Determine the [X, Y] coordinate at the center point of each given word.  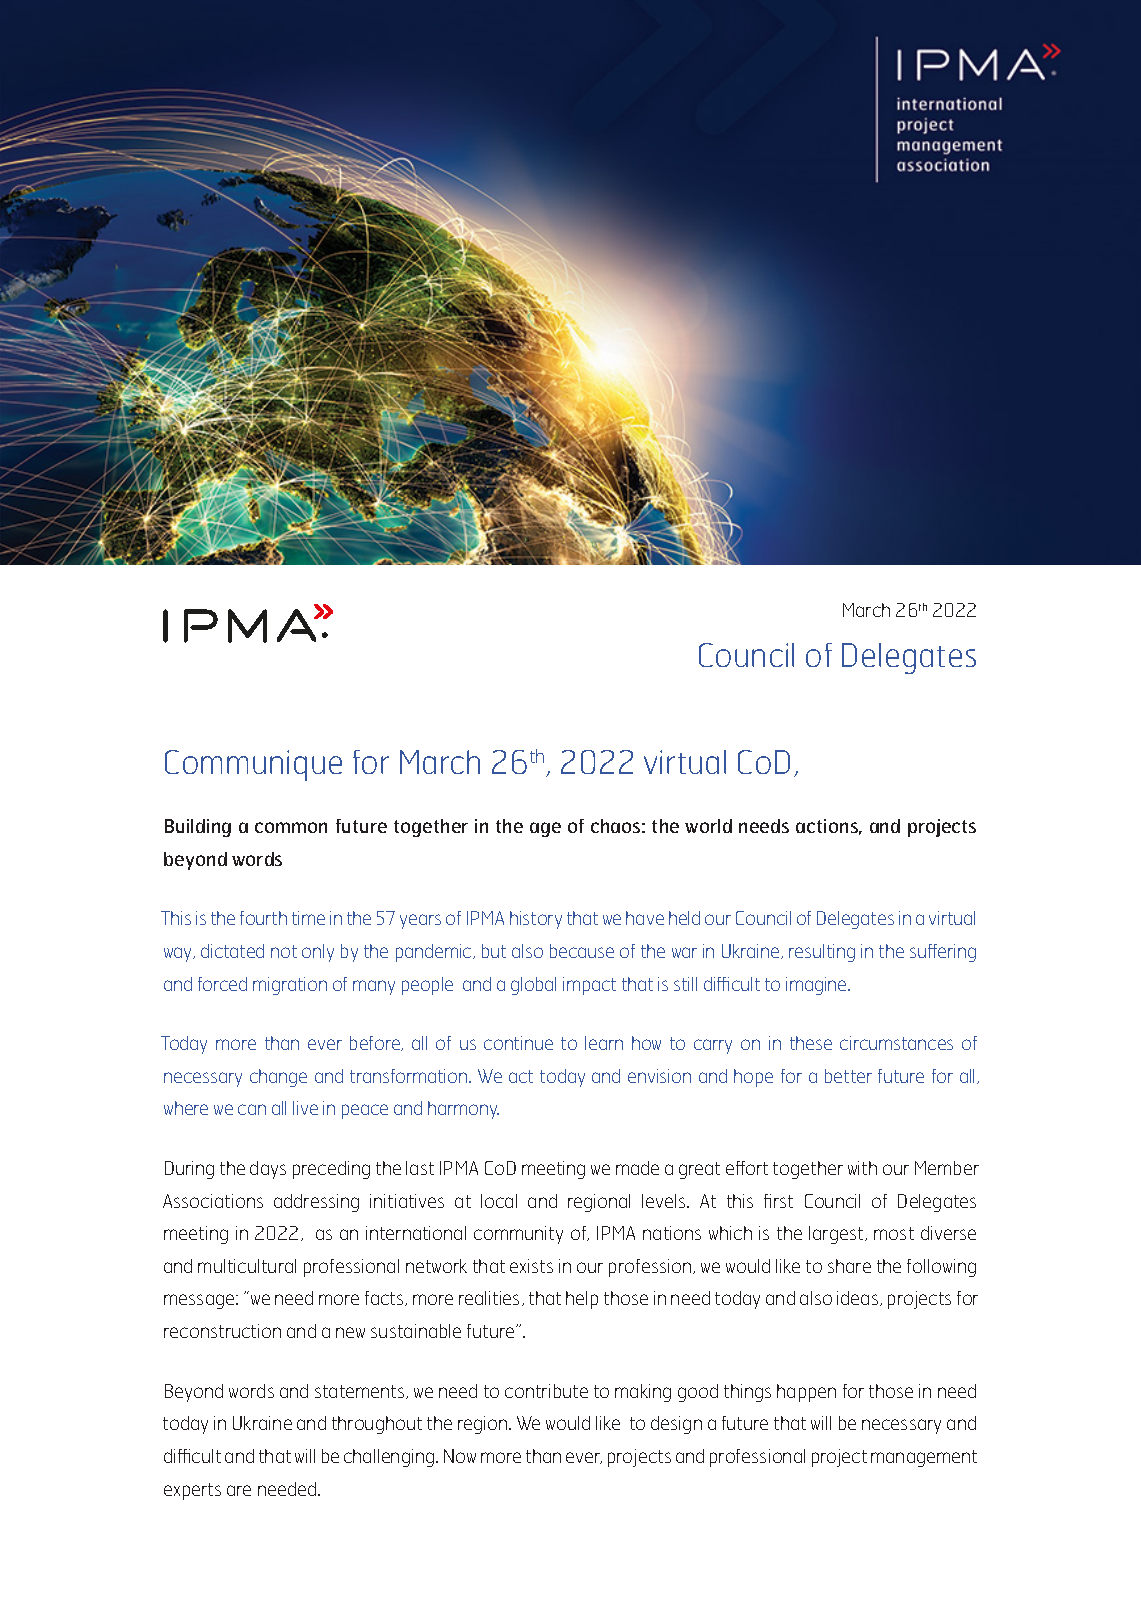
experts [192, 1491]
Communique [253, 765]
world [708, 826]
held [684, 918]
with [862, 1168]
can [252, 1109]
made [637, 1168]
